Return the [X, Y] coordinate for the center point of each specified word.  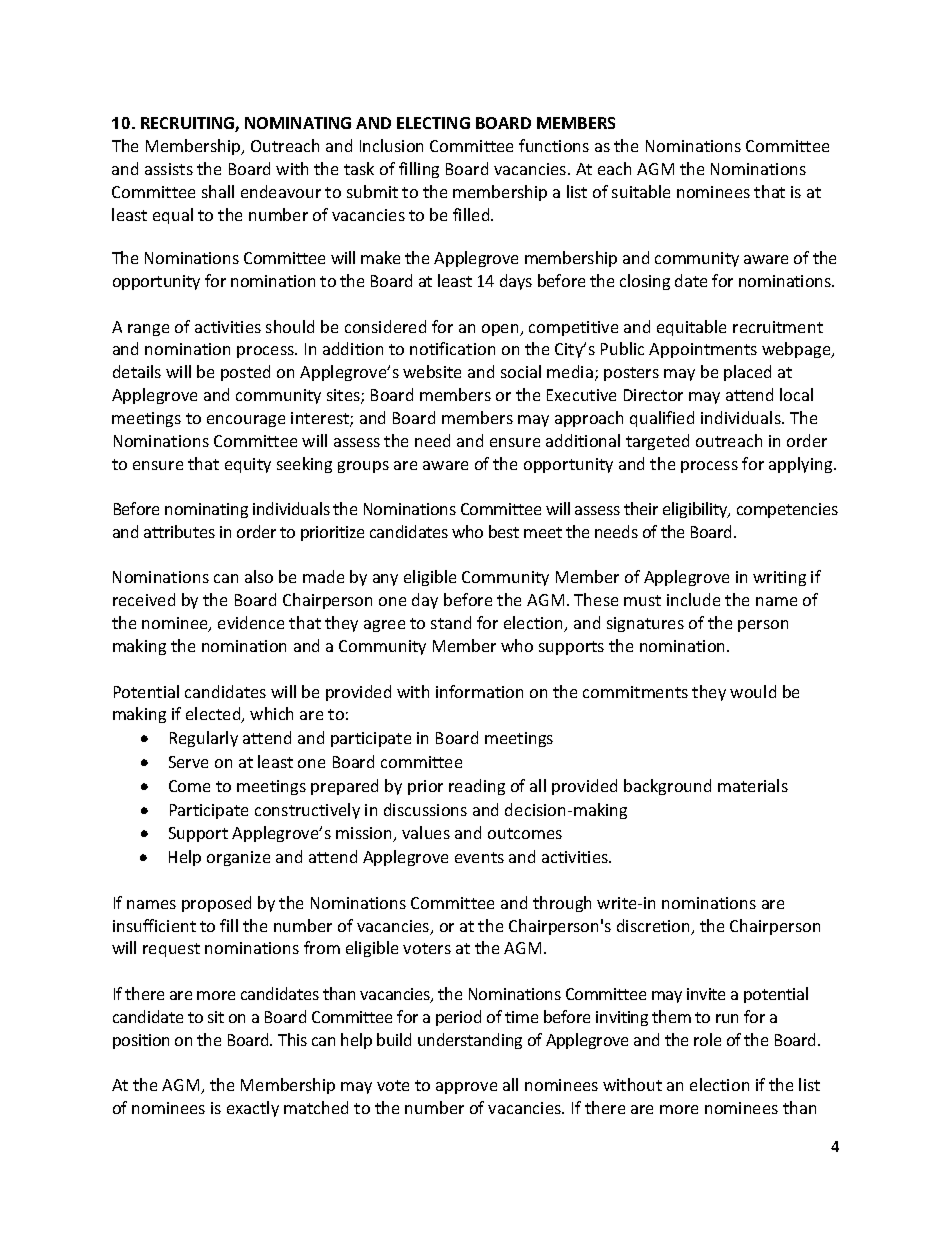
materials [753, 785]
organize [238, 858]
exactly [253, 1109]
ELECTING [433, 123]
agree [384, 626]
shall [218, 191]
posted [245, 373]
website [432, 371]
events [479, 857]
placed [747, 373]
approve [466, 1088]
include [693, 599]
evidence [251, 622]
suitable [641, 191]
